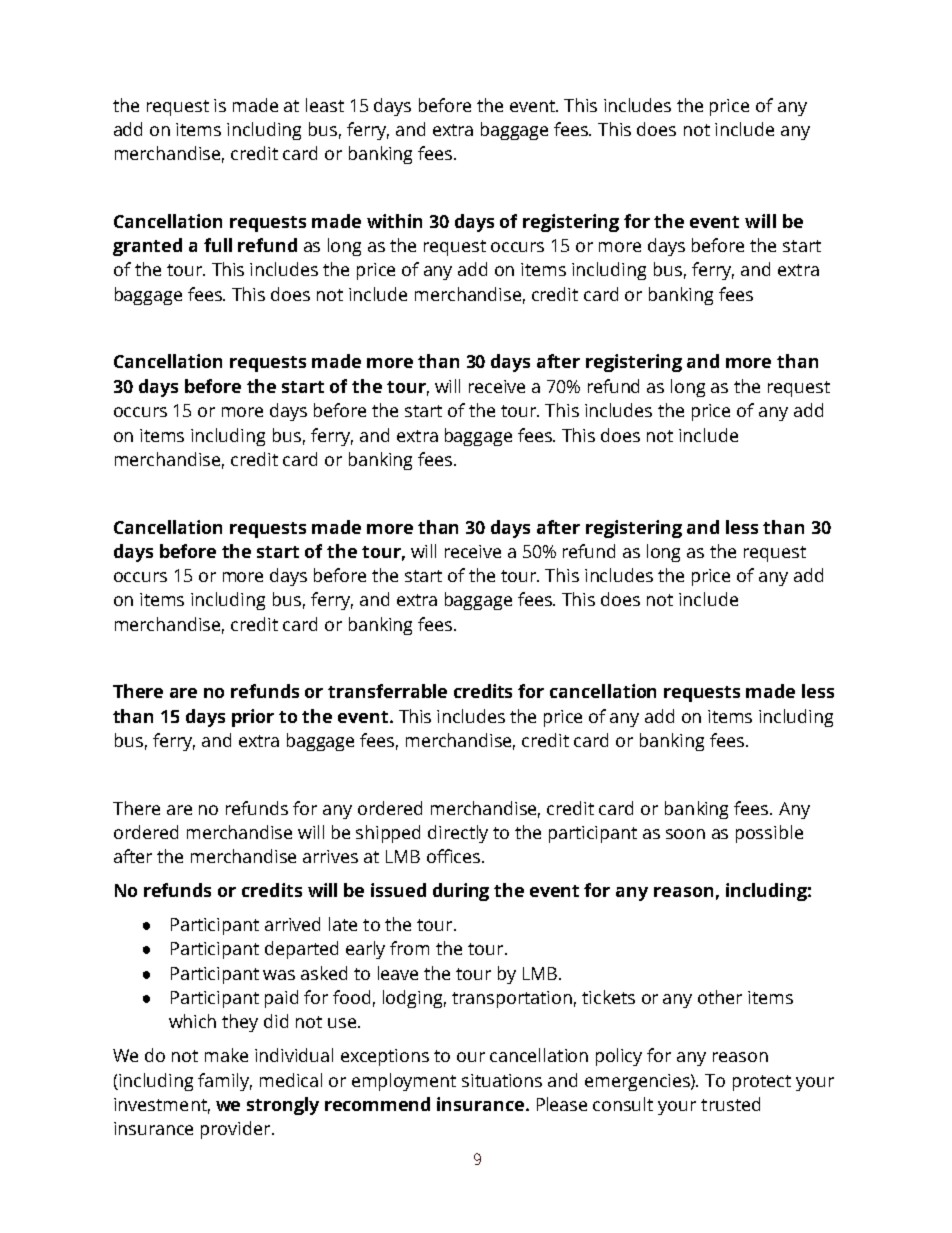 The image size is (952, 1233). What do you see at coordinates (685, 834) in the document?
I see `soon` at bounding box center [685, 834].
